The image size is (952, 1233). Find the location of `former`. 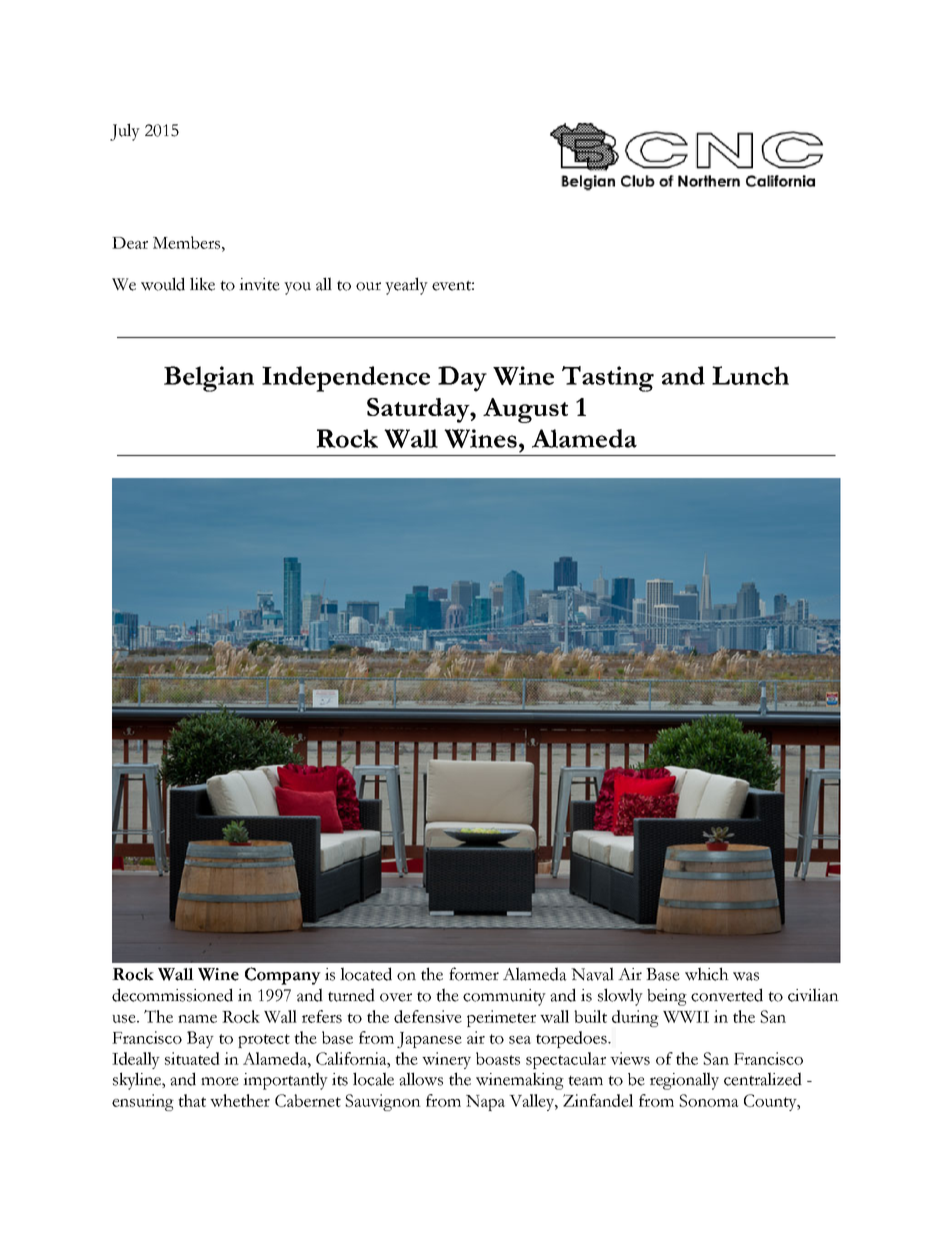

former is located at coordinates (474, 974).
